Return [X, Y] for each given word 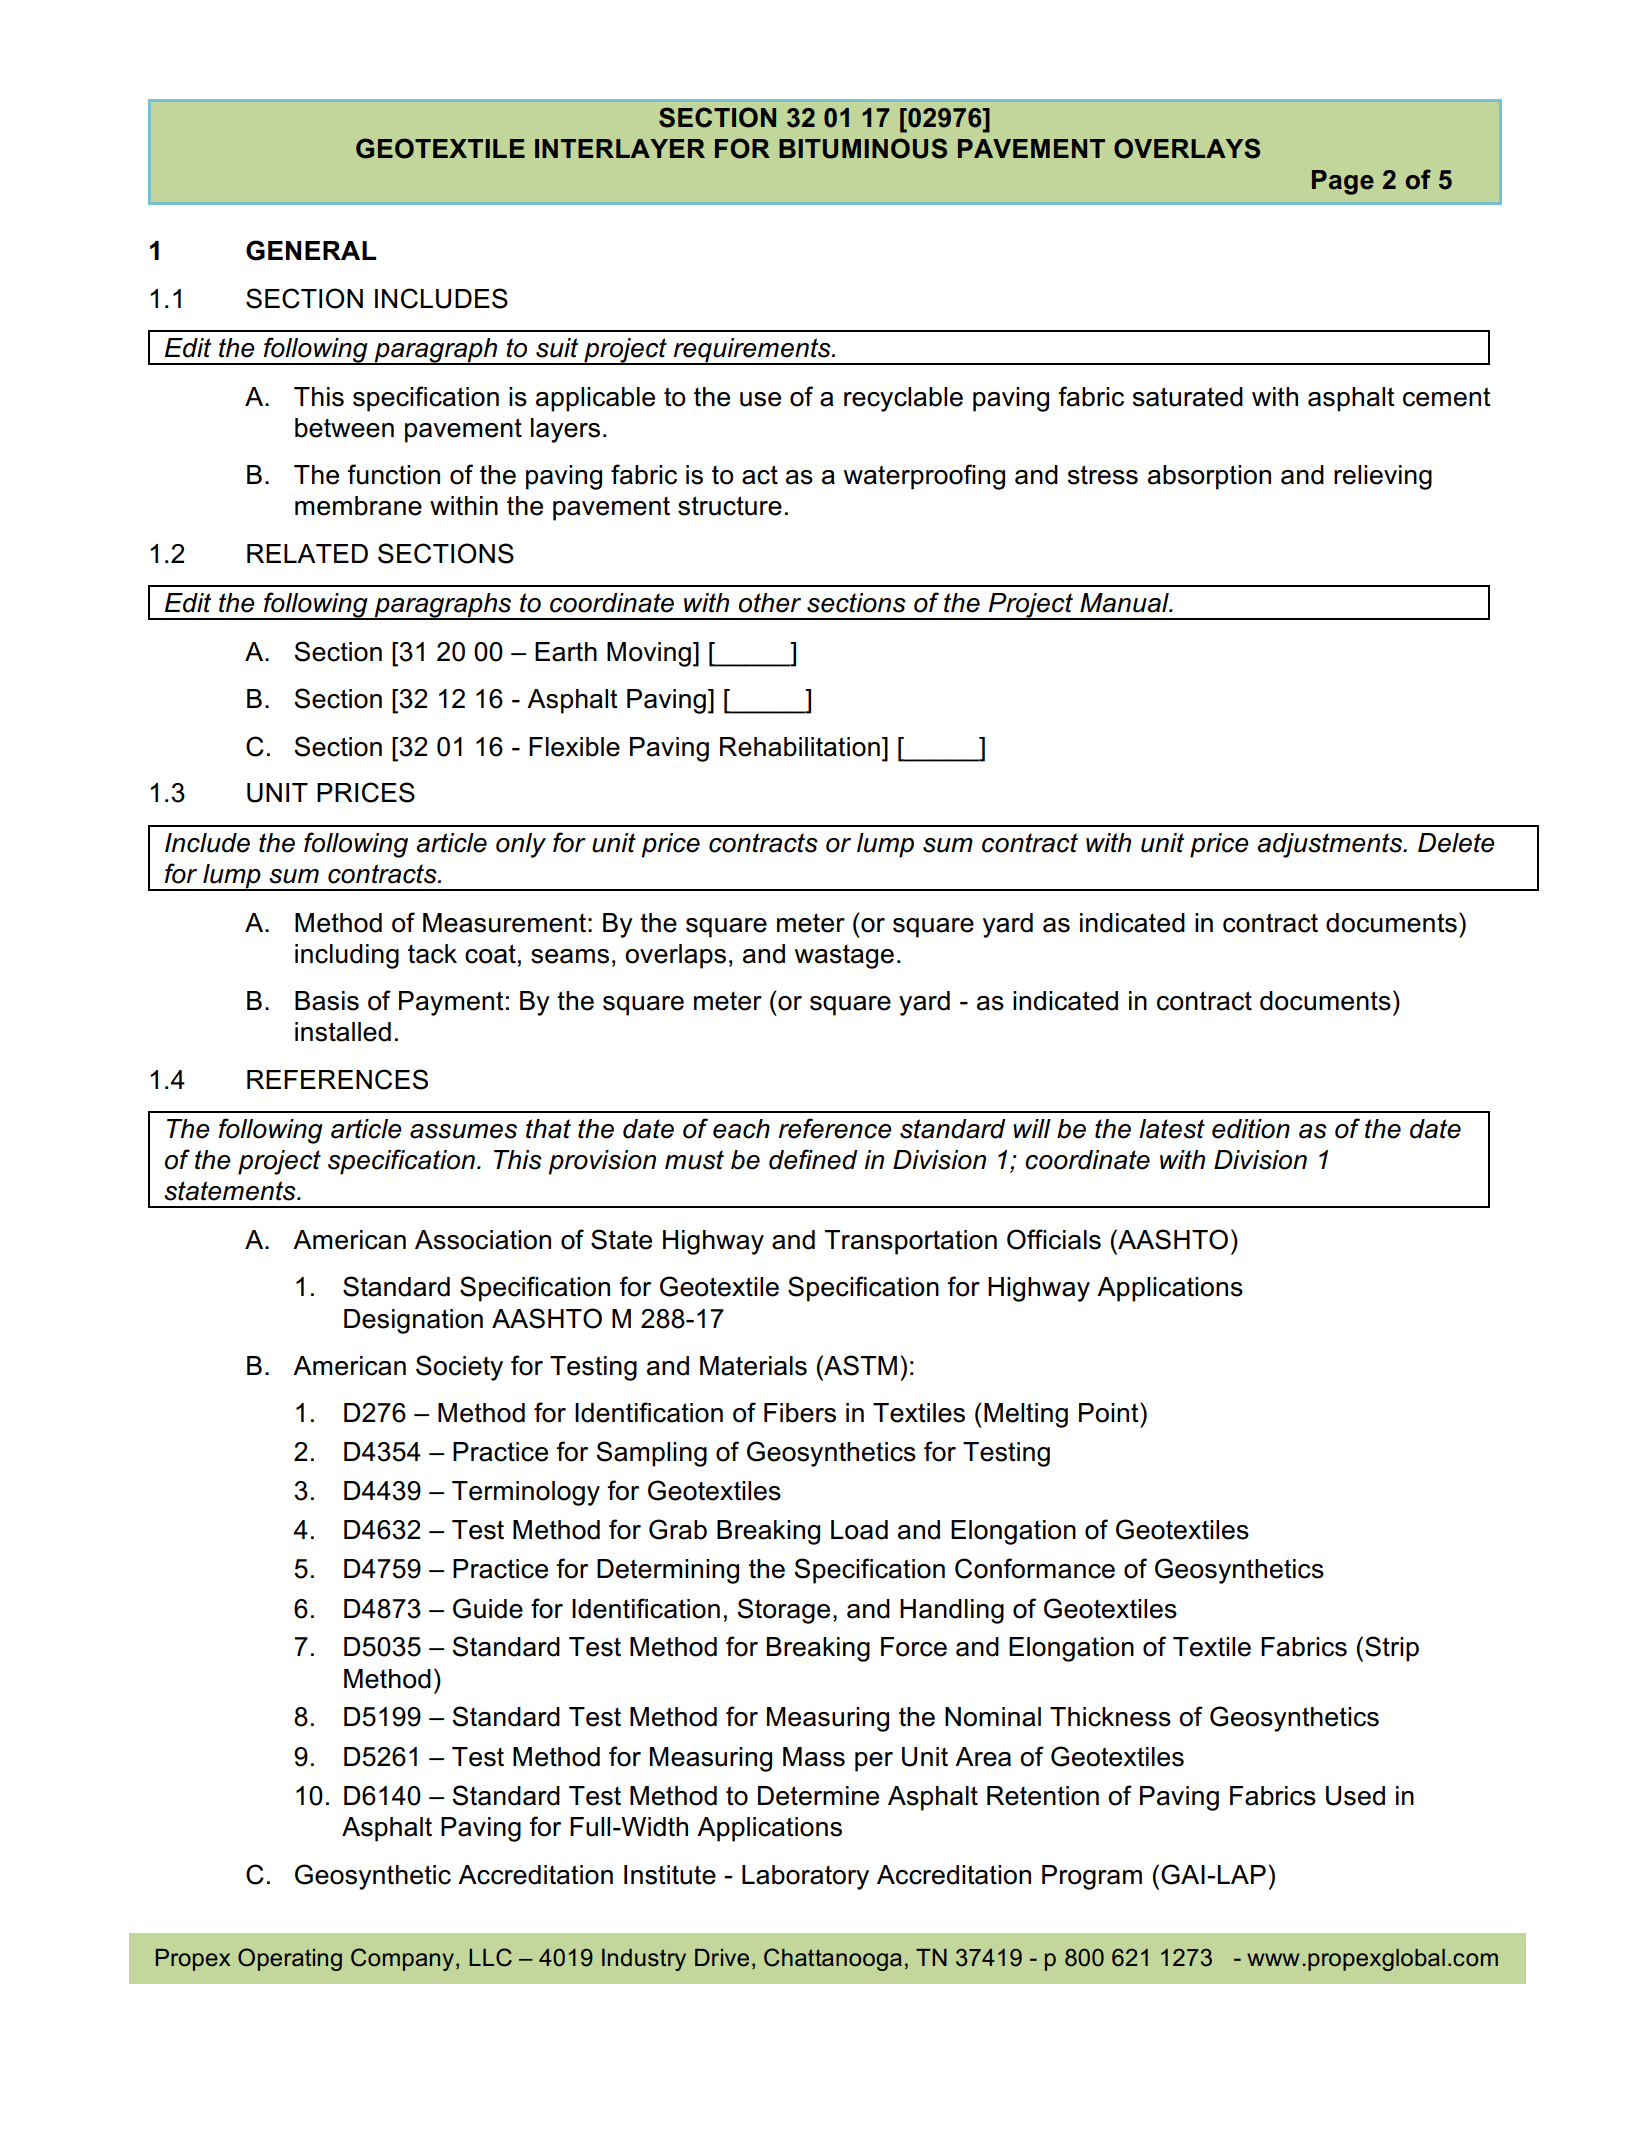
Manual [1125, 603]
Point [1110, 1412]
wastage [844, 956]
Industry [644, 1960]
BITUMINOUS [863, 148]
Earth [566, 652]
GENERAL [311, 250]
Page [1343, 182]
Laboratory [805, 1877]
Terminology [526, 1493]
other [770, 603]
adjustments [1330, 845]
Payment [451, 1003]
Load [859, 1530]
